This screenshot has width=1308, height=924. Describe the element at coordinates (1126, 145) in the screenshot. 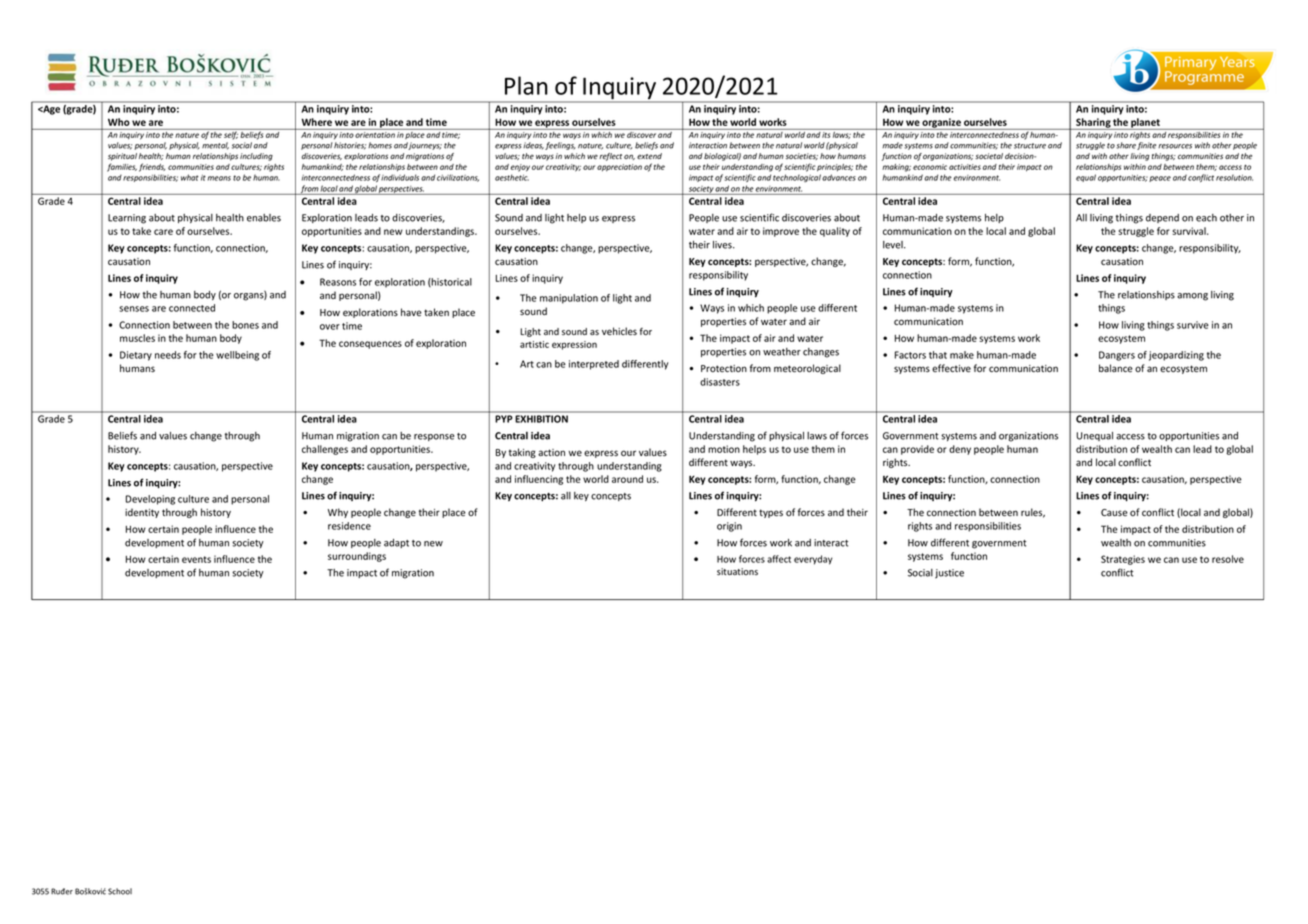

I see `share` at that location.
